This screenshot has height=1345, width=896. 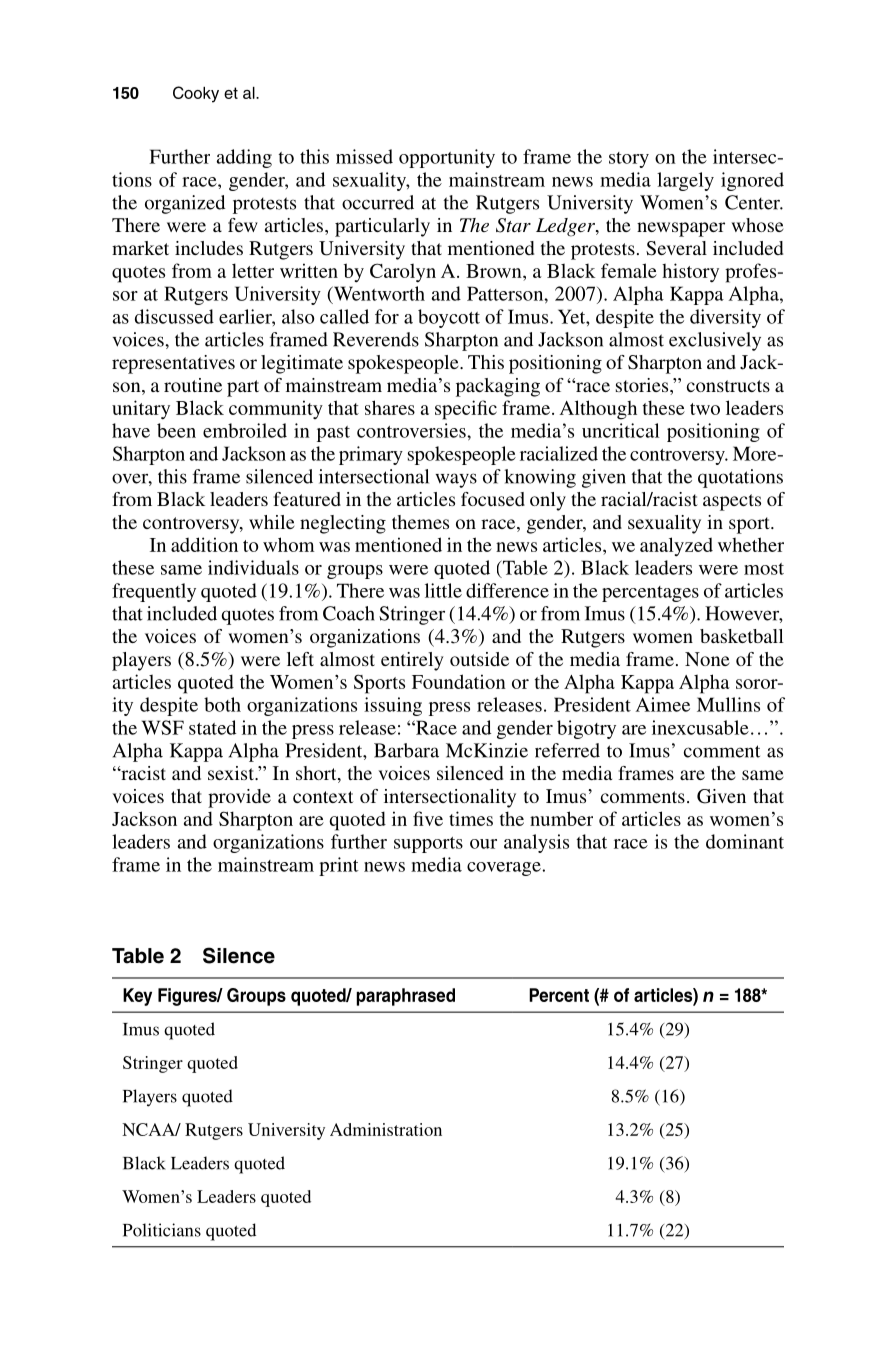 What do you see at coordinates (185, 204) in the screenshot?
I see `organized` at bounding box center [185, 204].
